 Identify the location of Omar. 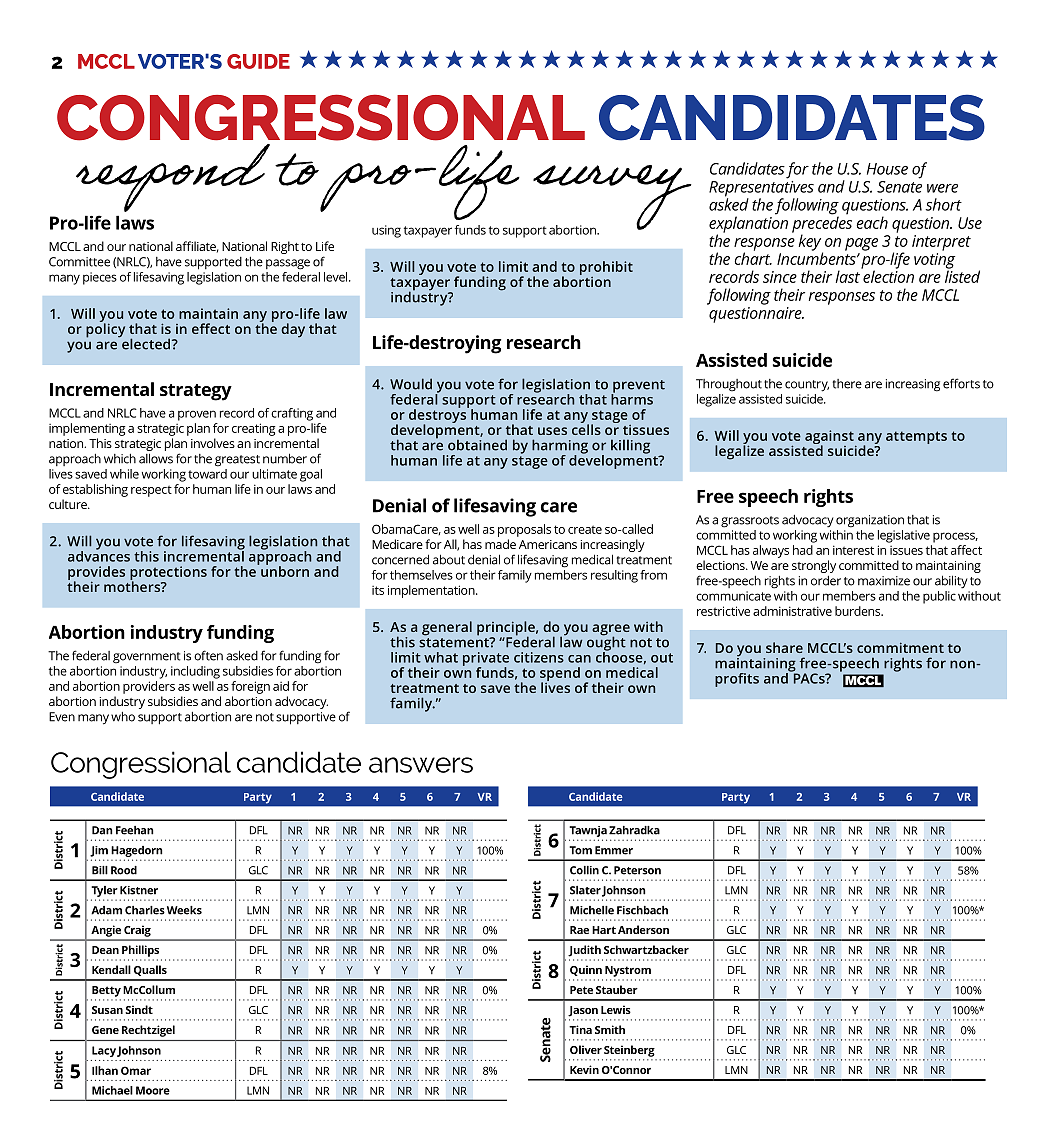
(136, 1070).
